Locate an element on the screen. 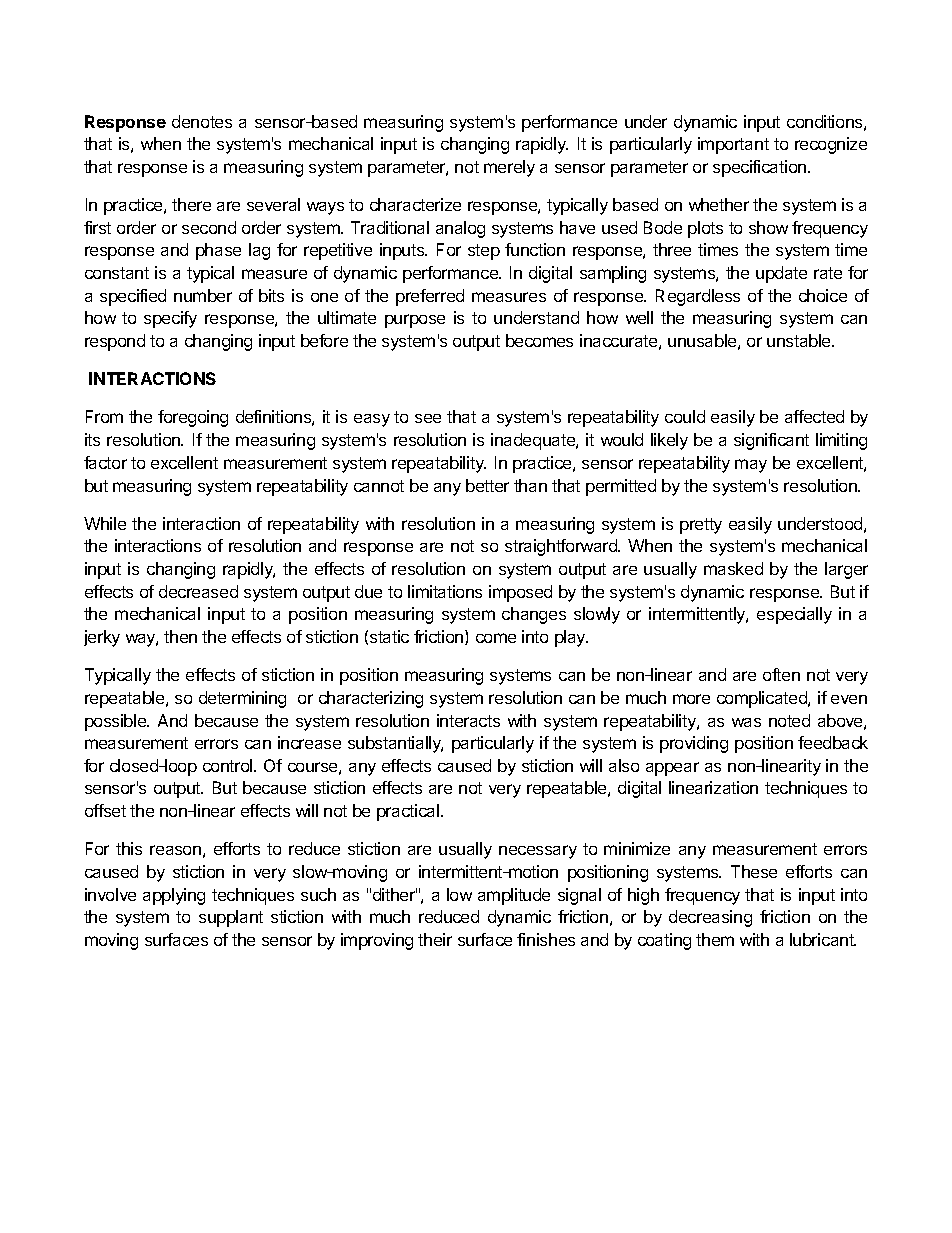  purpose is located at coordinates (415, 321).
